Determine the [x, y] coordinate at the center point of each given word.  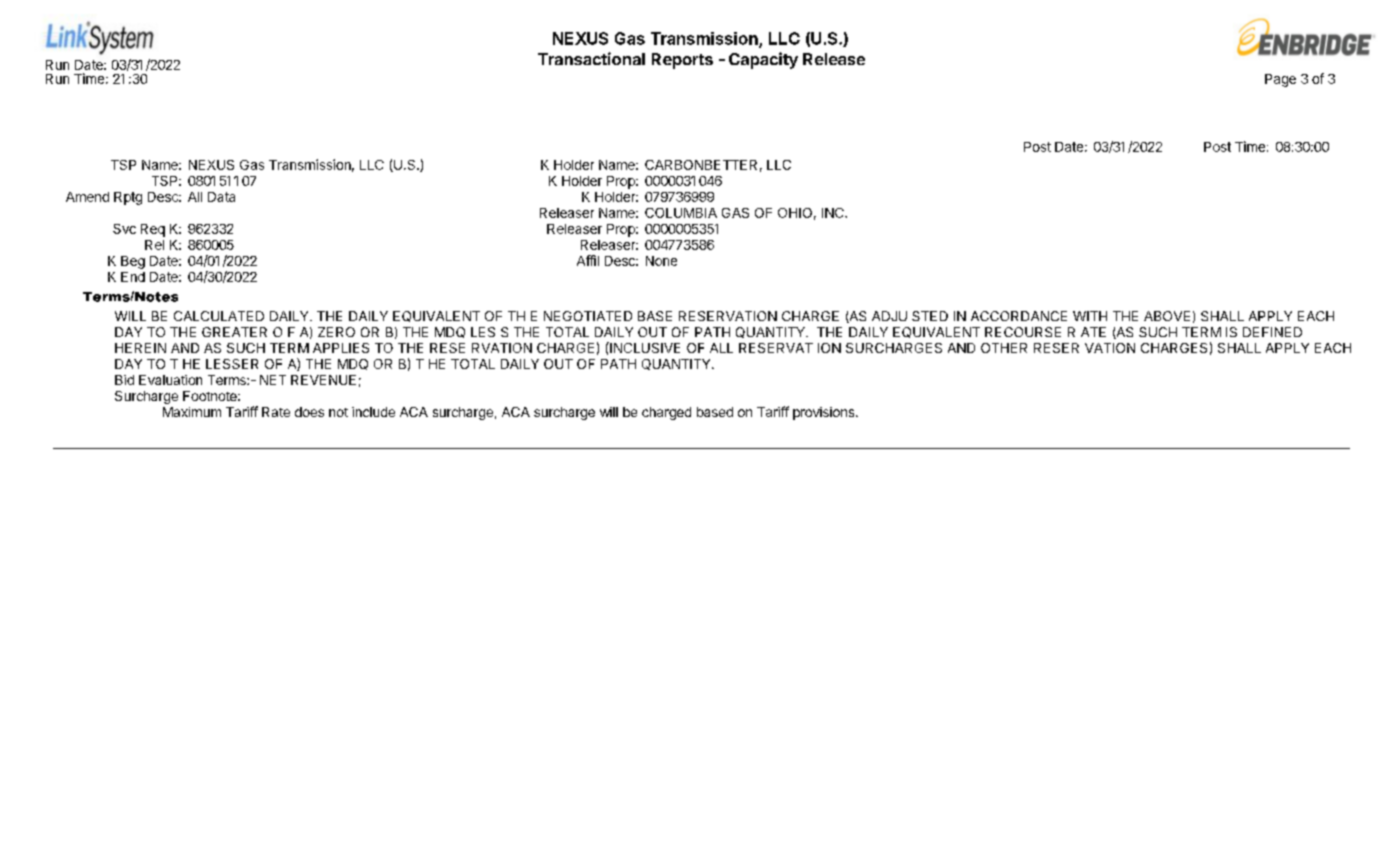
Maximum [192, 412]
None [661, 261]
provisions [825, 413]
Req [153, 230]
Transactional [591, 58]
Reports [682, 61]
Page [1280, 80]
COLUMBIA [681, 213]
